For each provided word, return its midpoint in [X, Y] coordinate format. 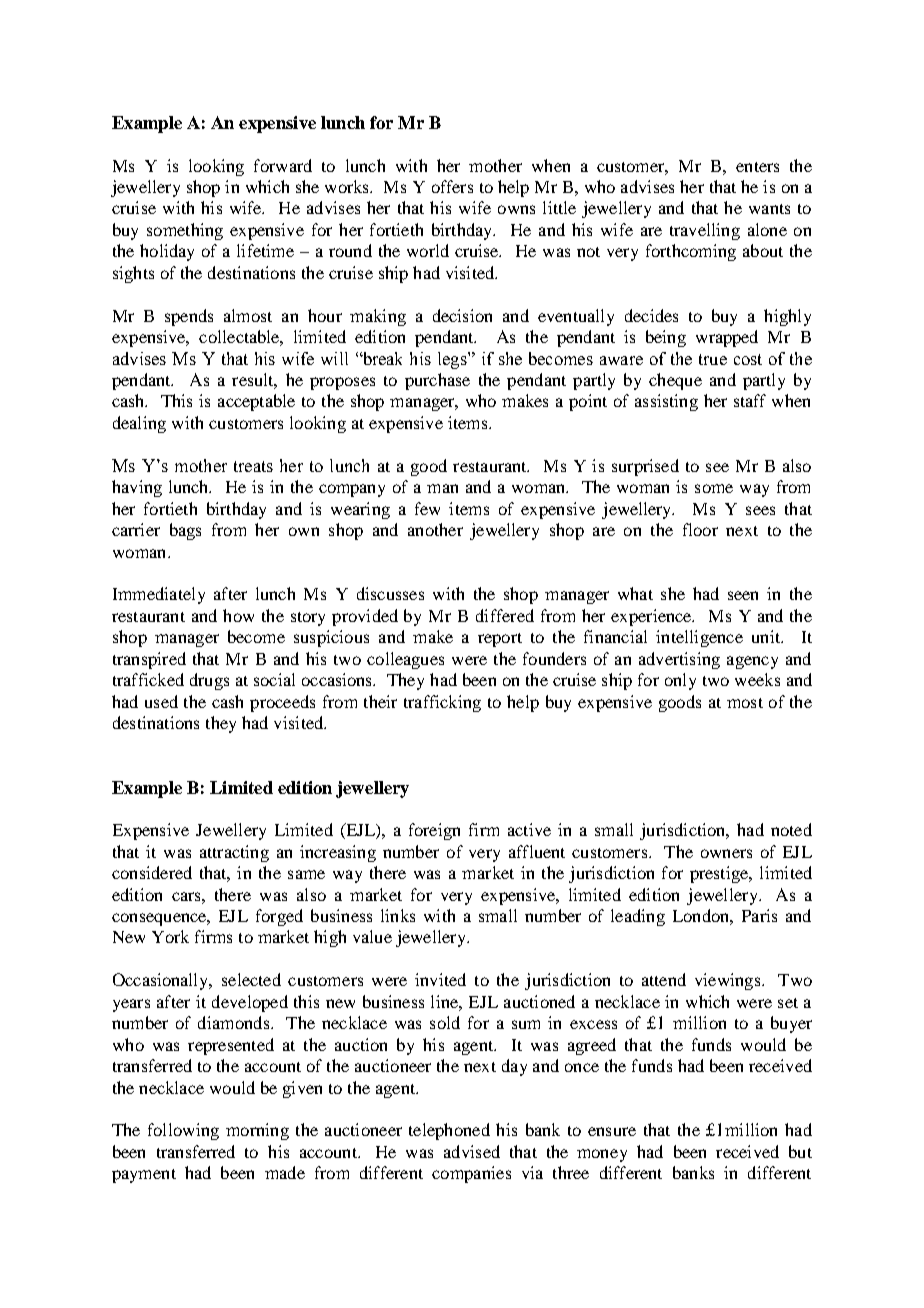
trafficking [442, 703]
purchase [437, 381]
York [170, 936]
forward [283, 165]
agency [752, 662]
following [183, 1131]
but [800, 1151]
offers [452, 186]
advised [472, 1151]
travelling [705, 231]
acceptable [256, 402]
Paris [759, 915]
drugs [209, 681]
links [398, 915]
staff [750, 400]
